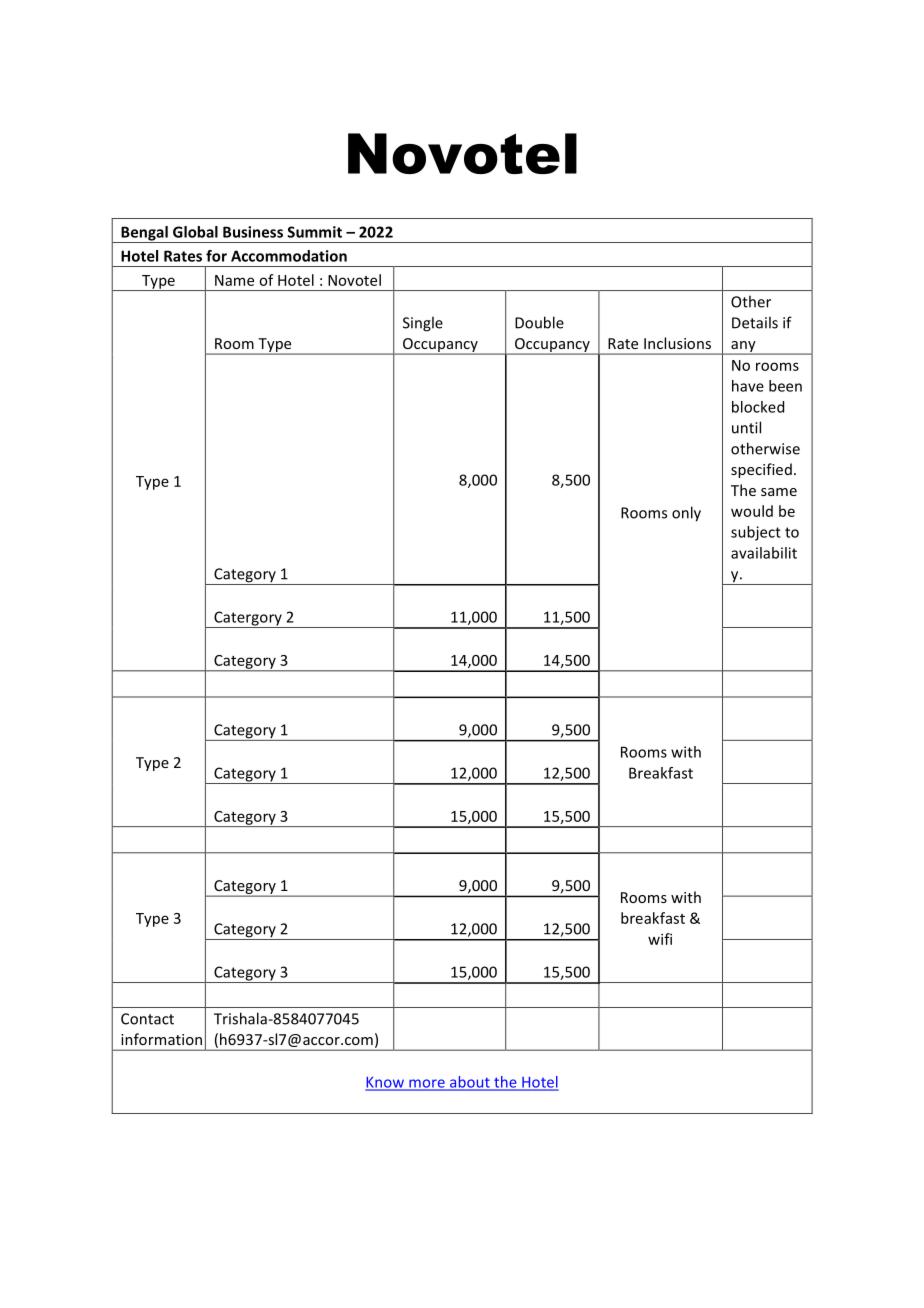 This screenshot has height=1308, width=924. I want to click on Details, so click(755, 322).
